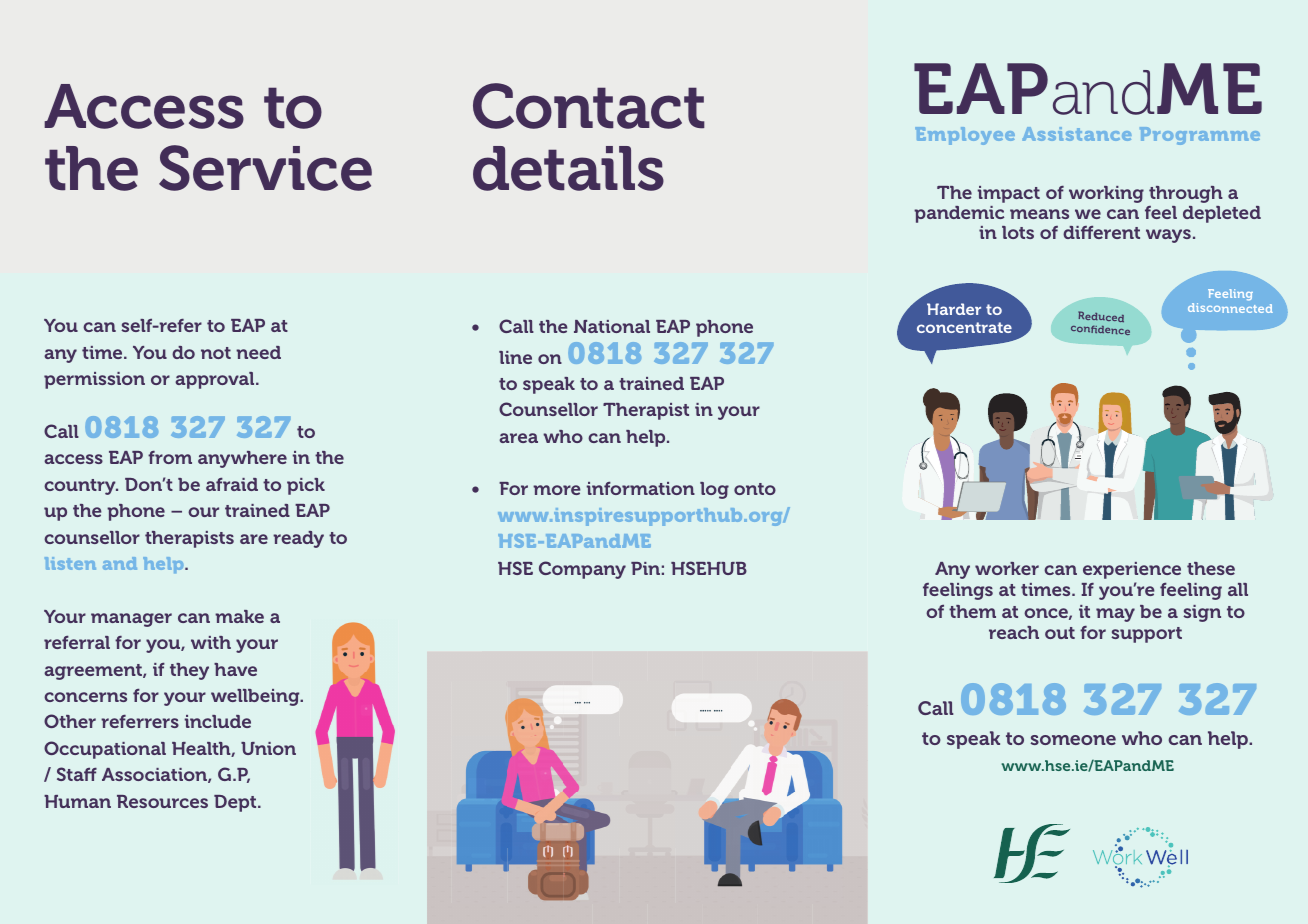  I want to click on anywhere, so click(242, 459).
